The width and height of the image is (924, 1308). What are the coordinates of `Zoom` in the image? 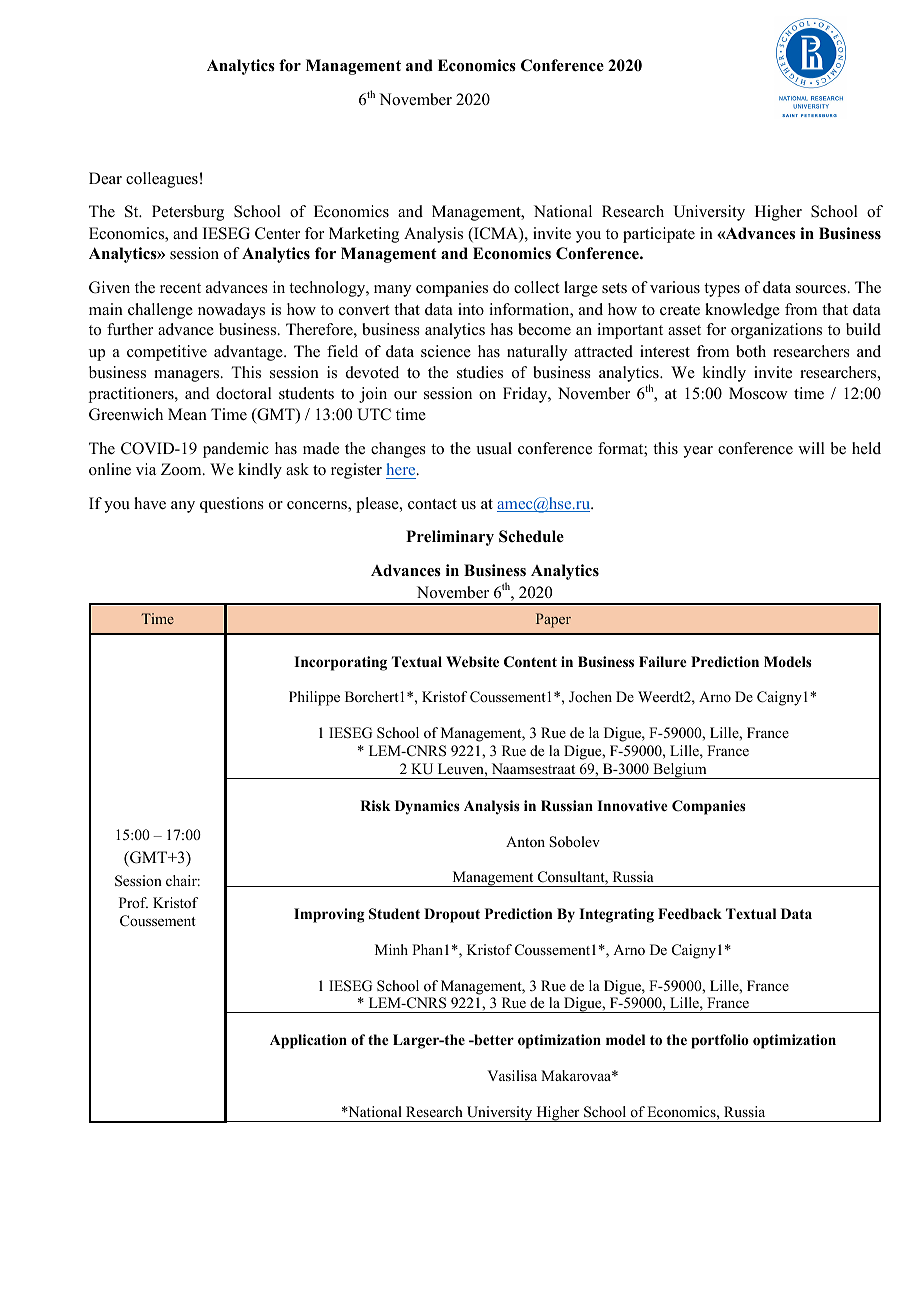 It's located at (182, 469).
